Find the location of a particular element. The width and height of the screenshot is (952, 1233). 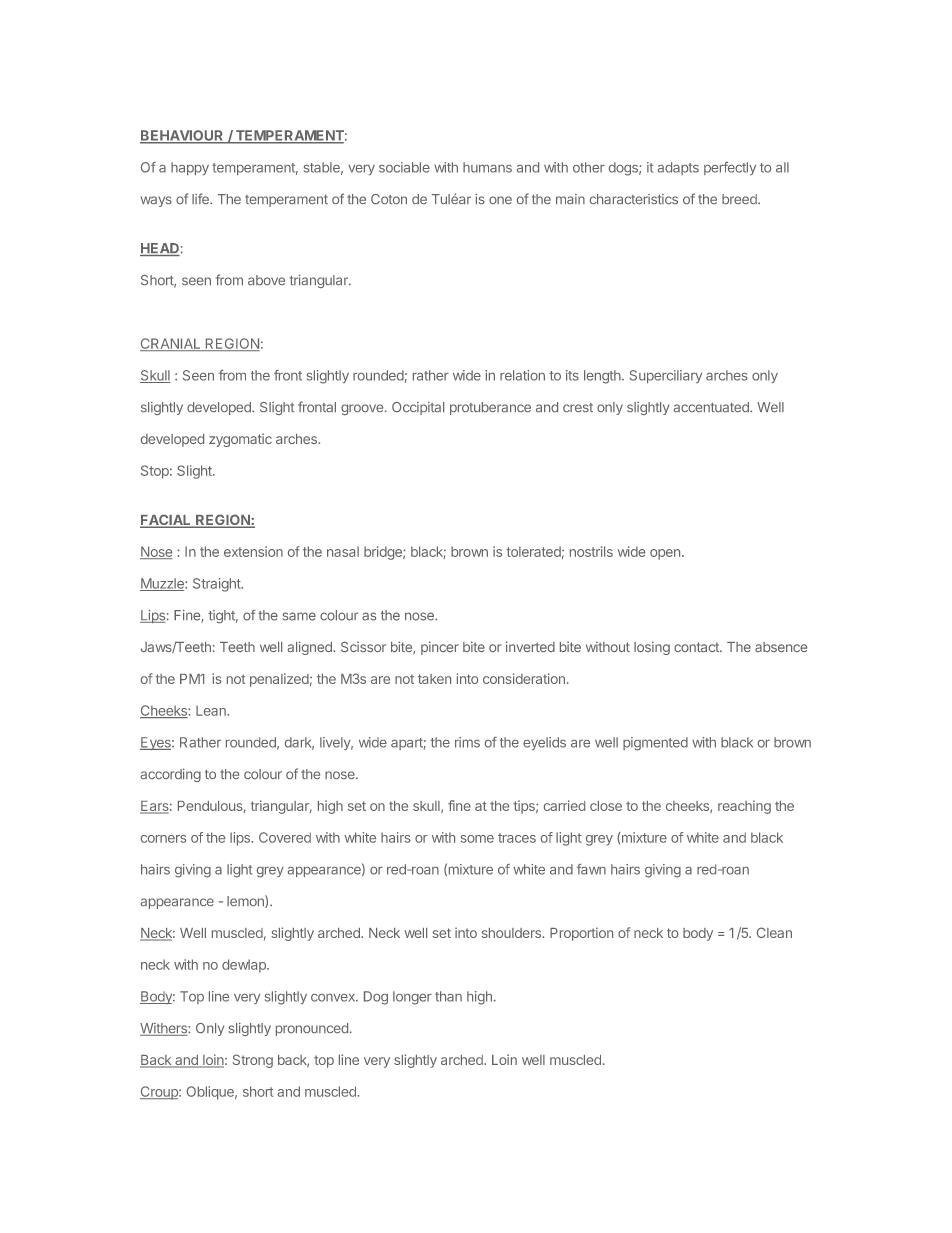

contact is located at coordinates (697, 647).
